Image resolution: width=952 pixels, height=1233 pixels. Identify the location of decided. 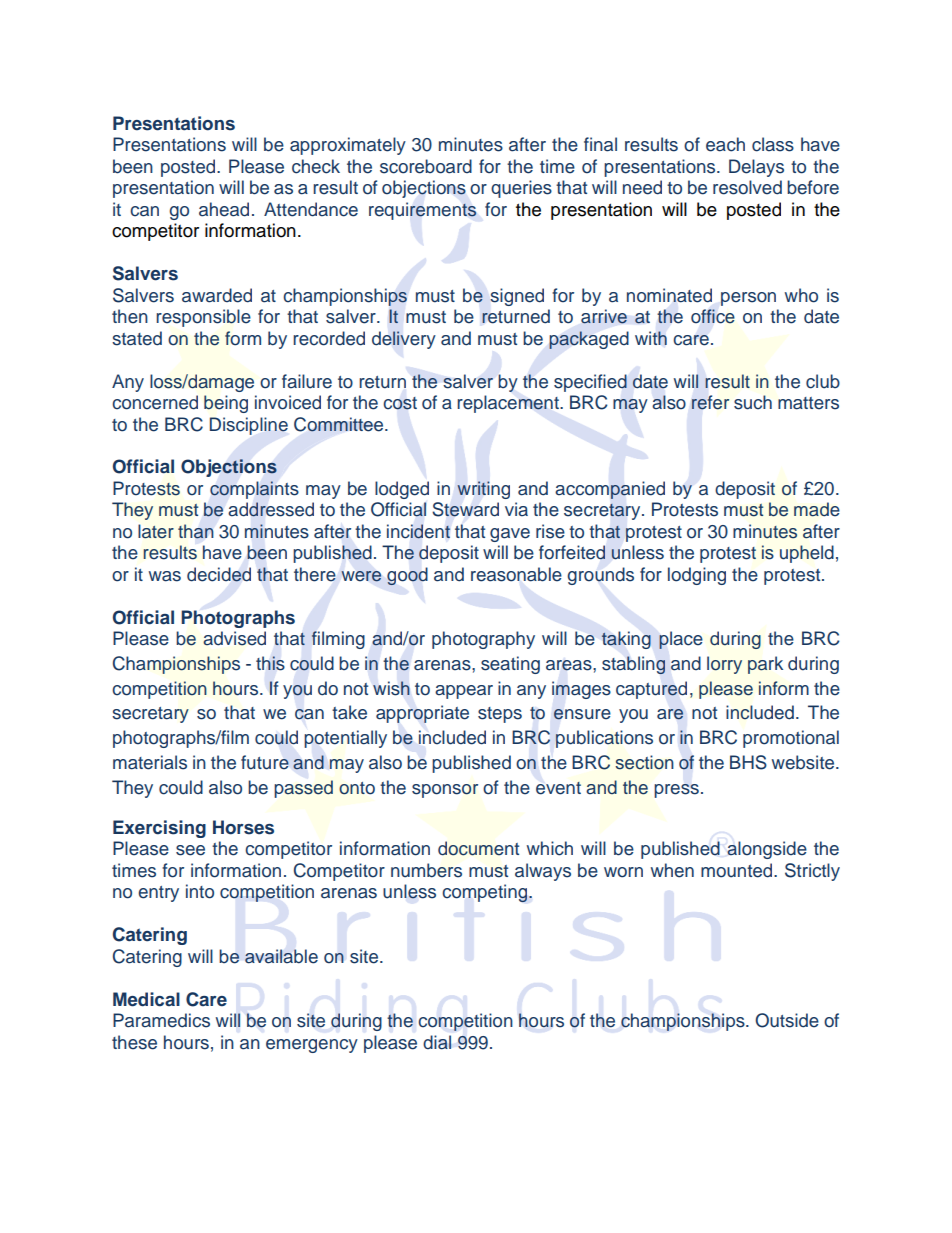
(219, 574).
